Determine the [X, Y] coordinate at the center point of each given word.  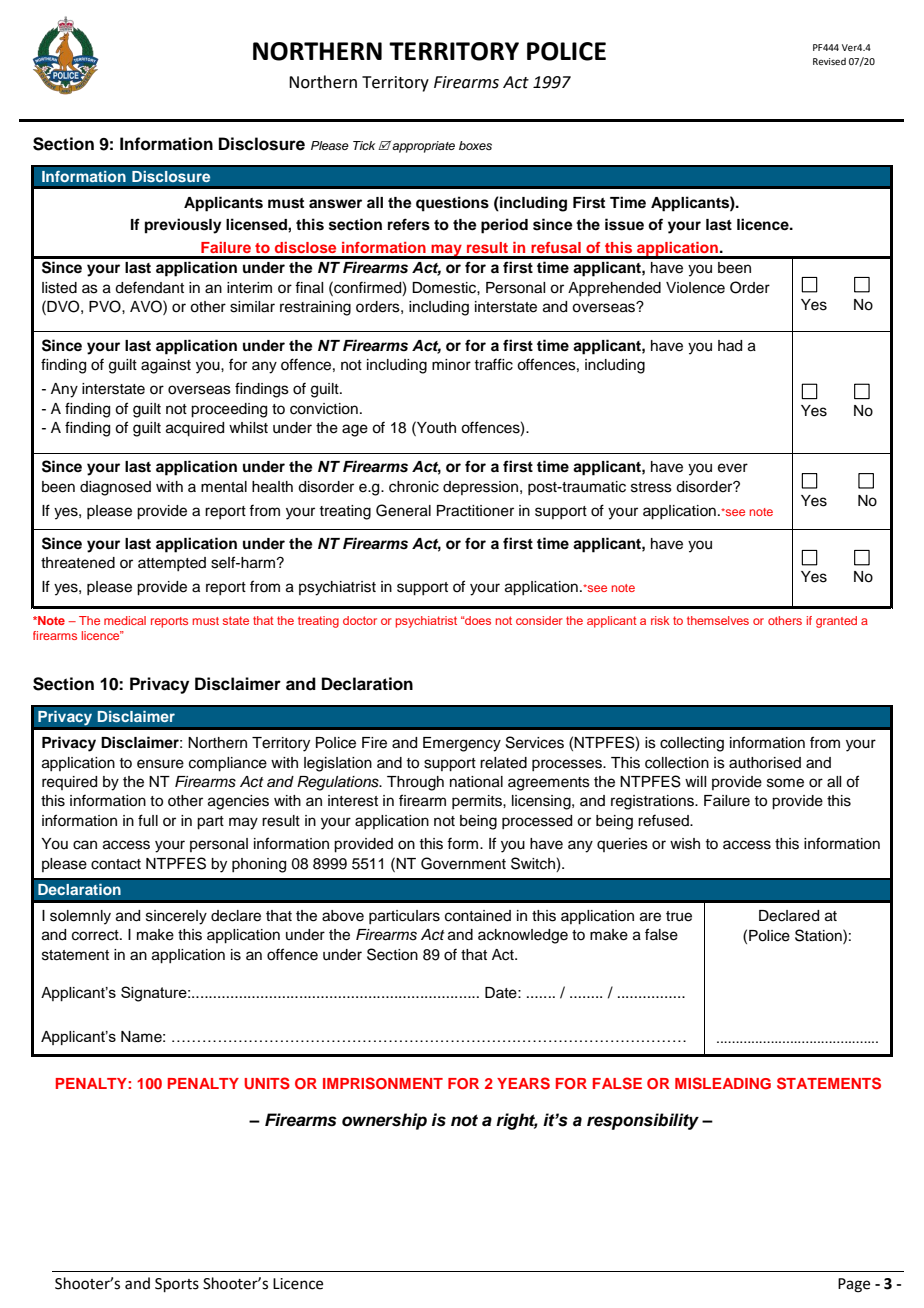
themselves [718, 620]
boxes [475, 145]
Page [854, 1285]
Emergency [462, 744]
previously [183, 226]
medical [125, 620]
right [517, 1121]
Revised [829, 61]
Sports [177, 1285]
